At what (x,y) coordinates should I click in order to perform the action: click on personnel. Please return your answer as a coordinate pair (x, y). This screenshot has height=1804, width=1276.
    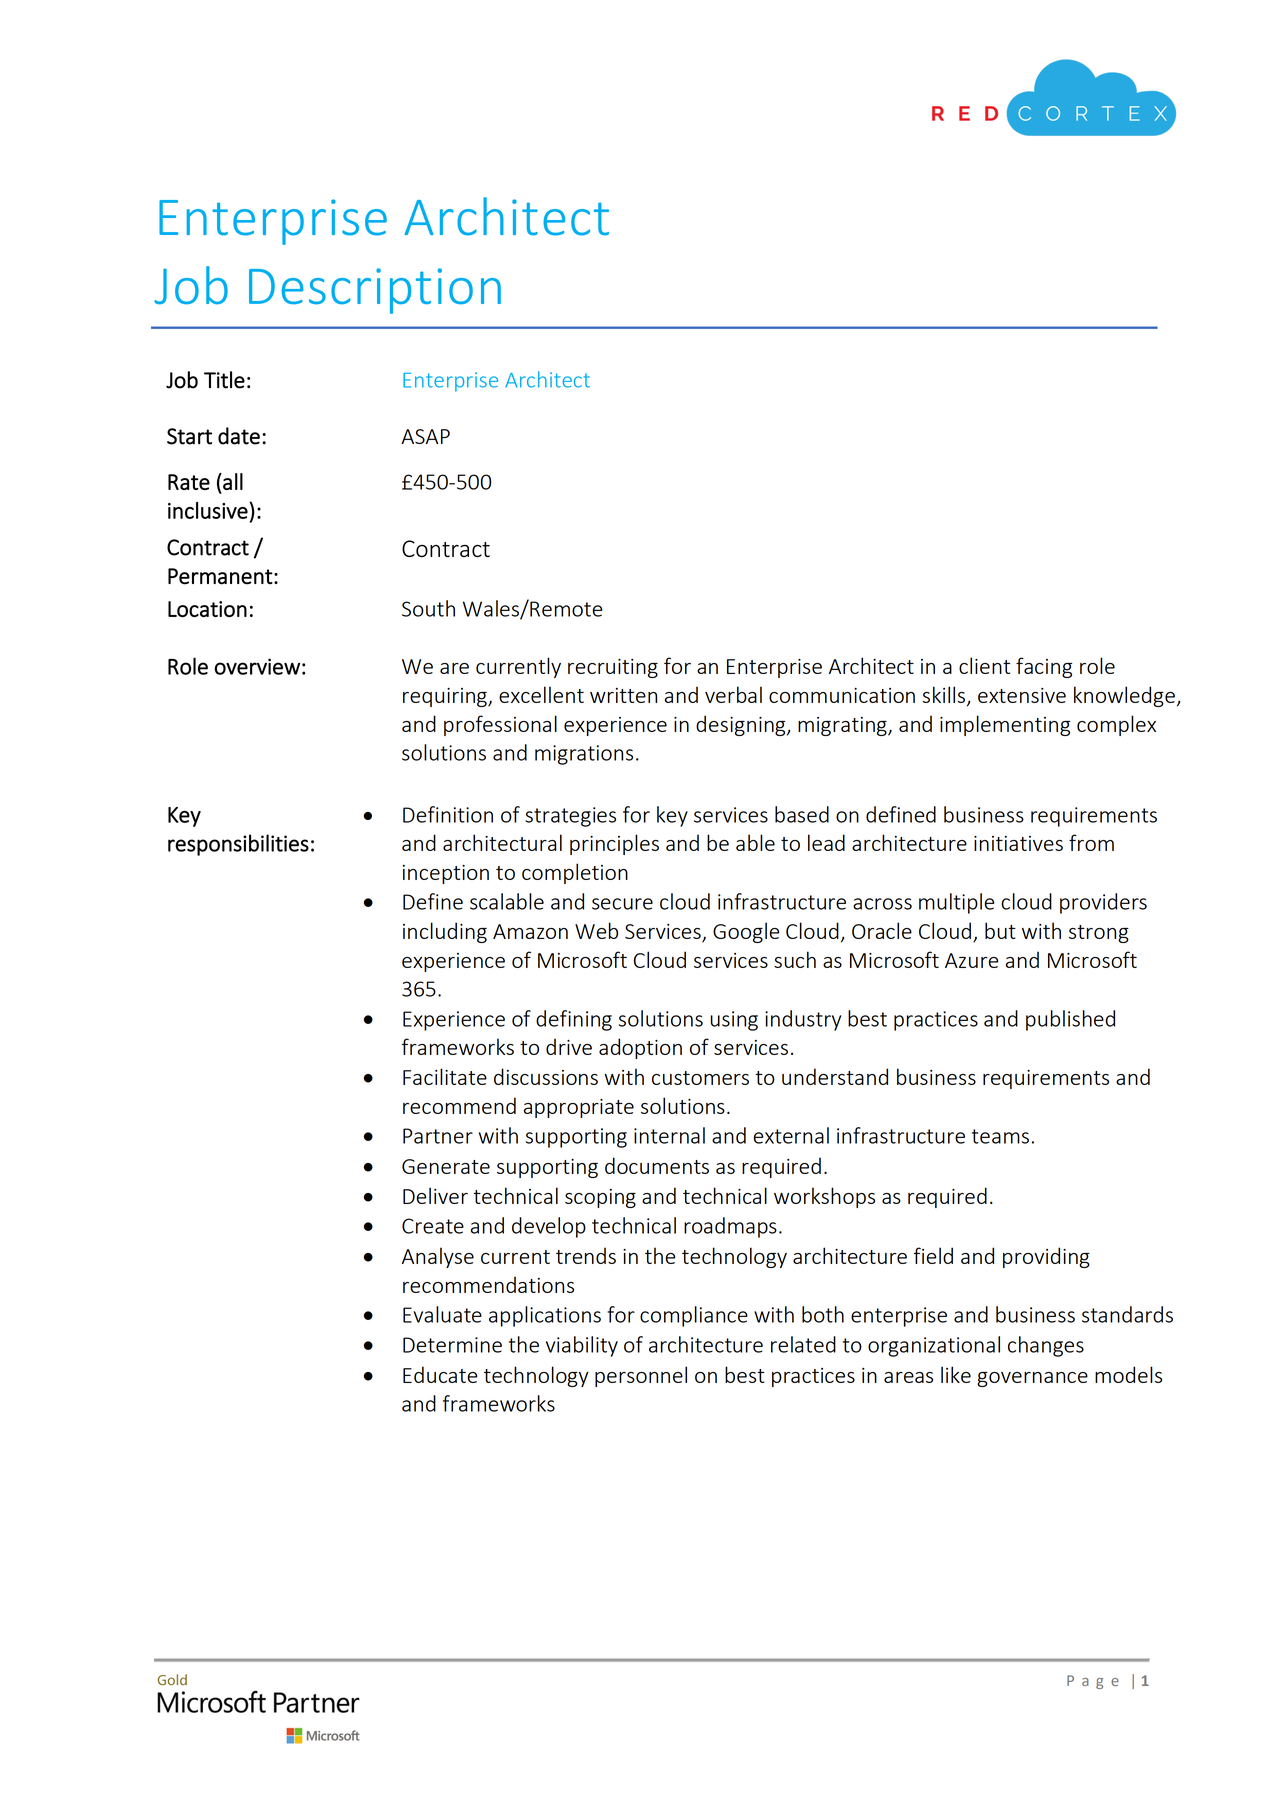
    Looking at the image, I should click on (641, 1376).
